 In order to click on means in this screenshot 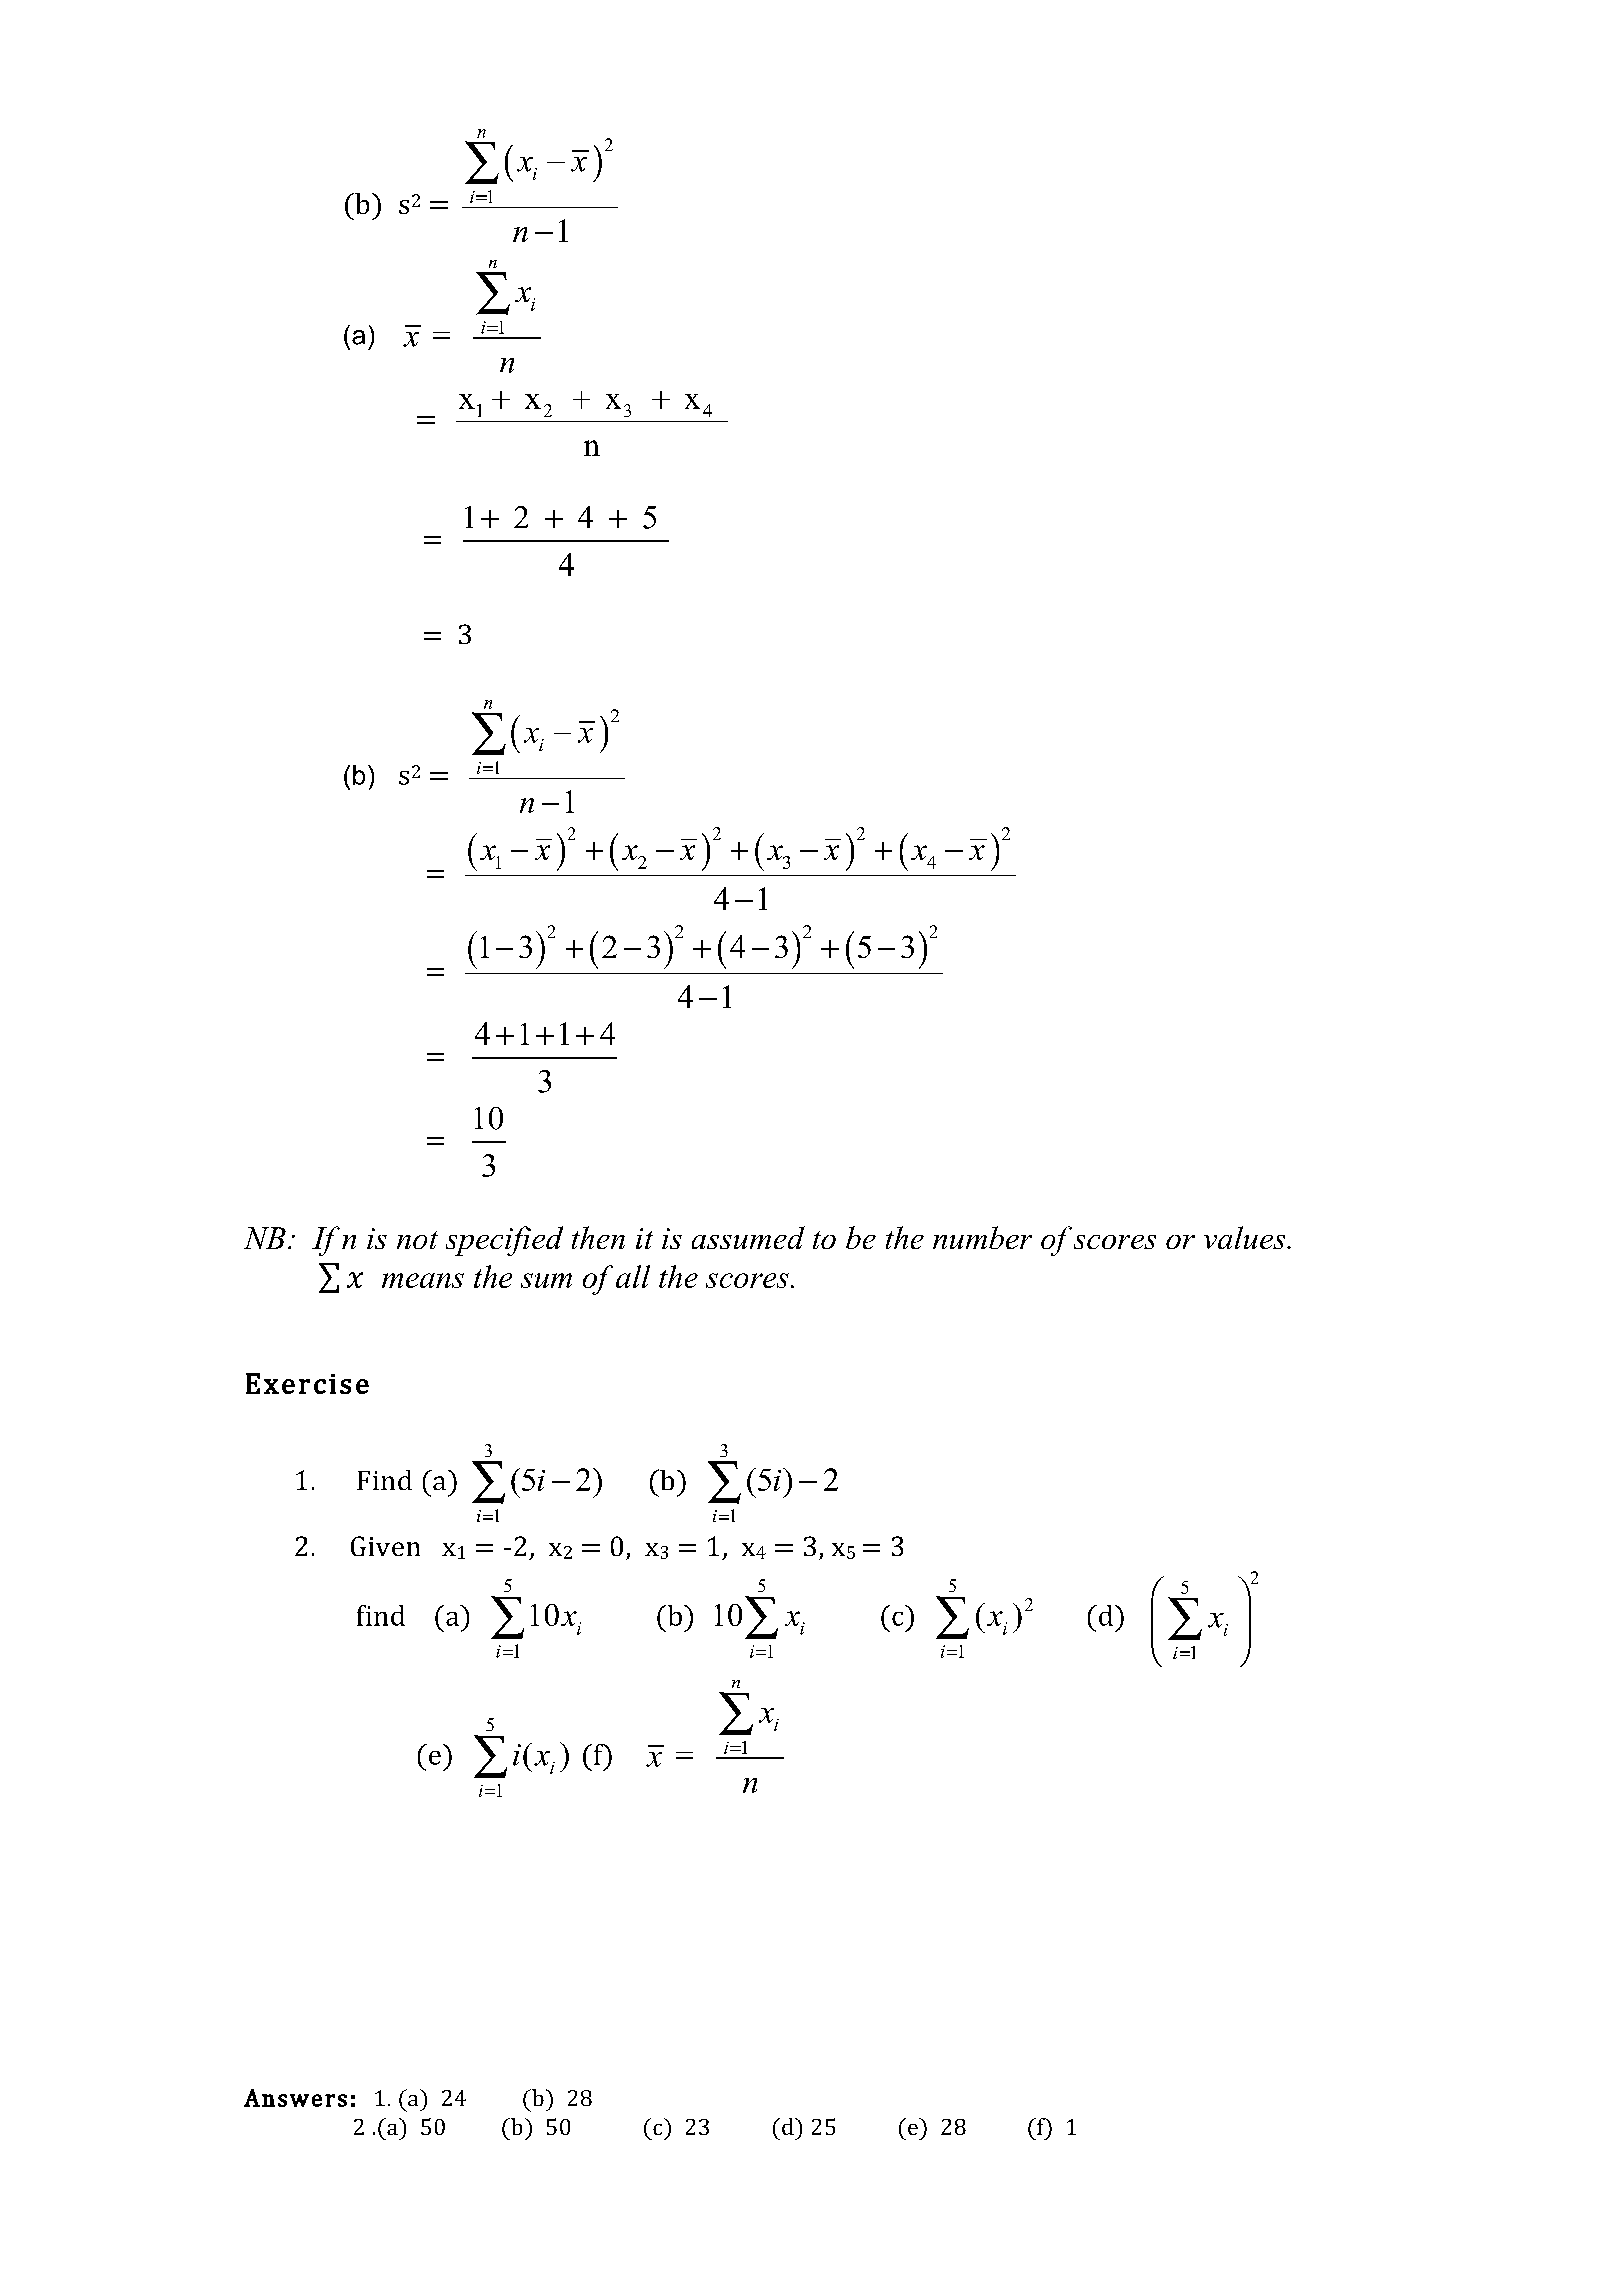, I will do `click(423, 1280)`.
